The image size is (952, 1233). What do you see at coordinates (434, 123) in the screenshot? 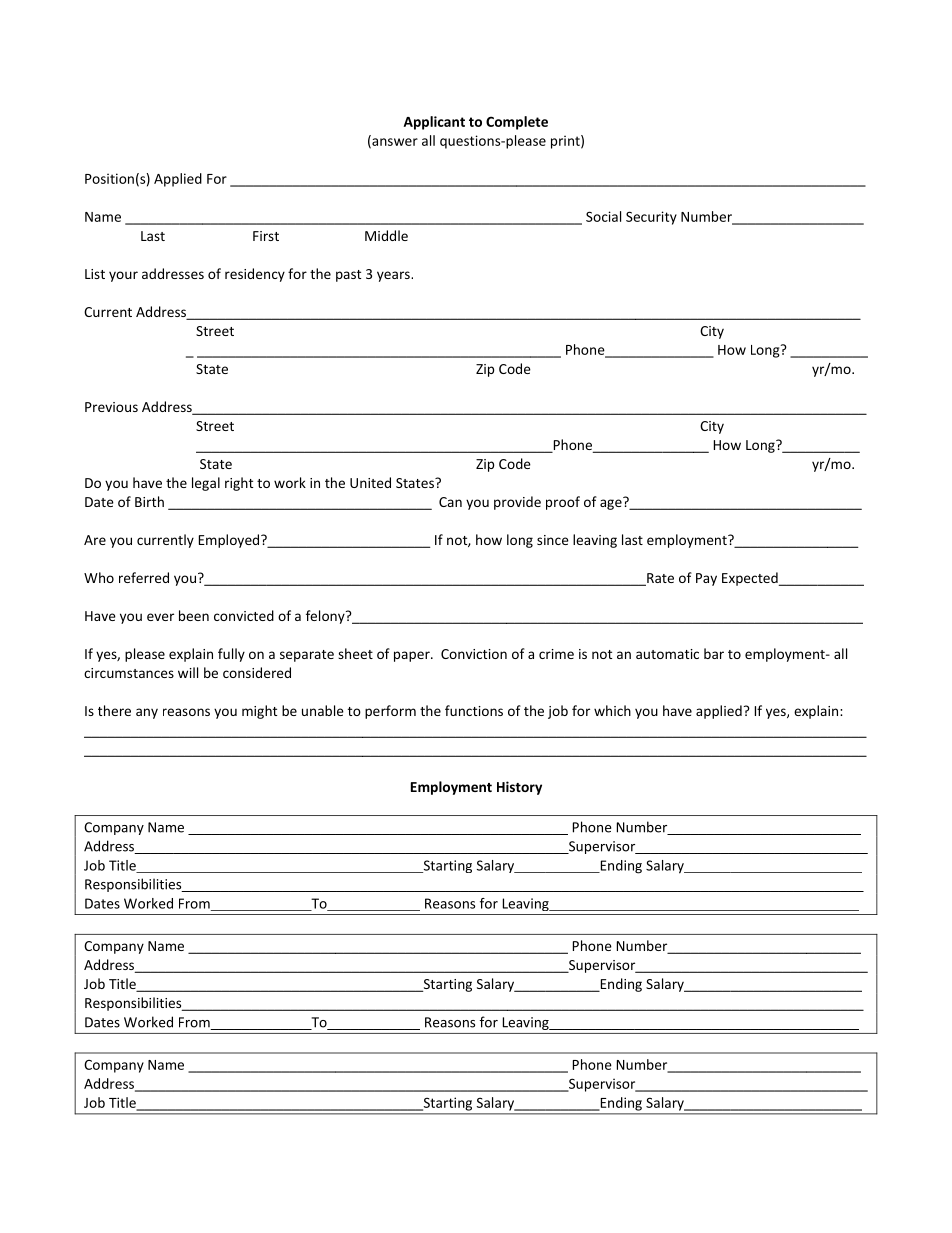
I see `Applicant` at bounding box center [434, 123].
